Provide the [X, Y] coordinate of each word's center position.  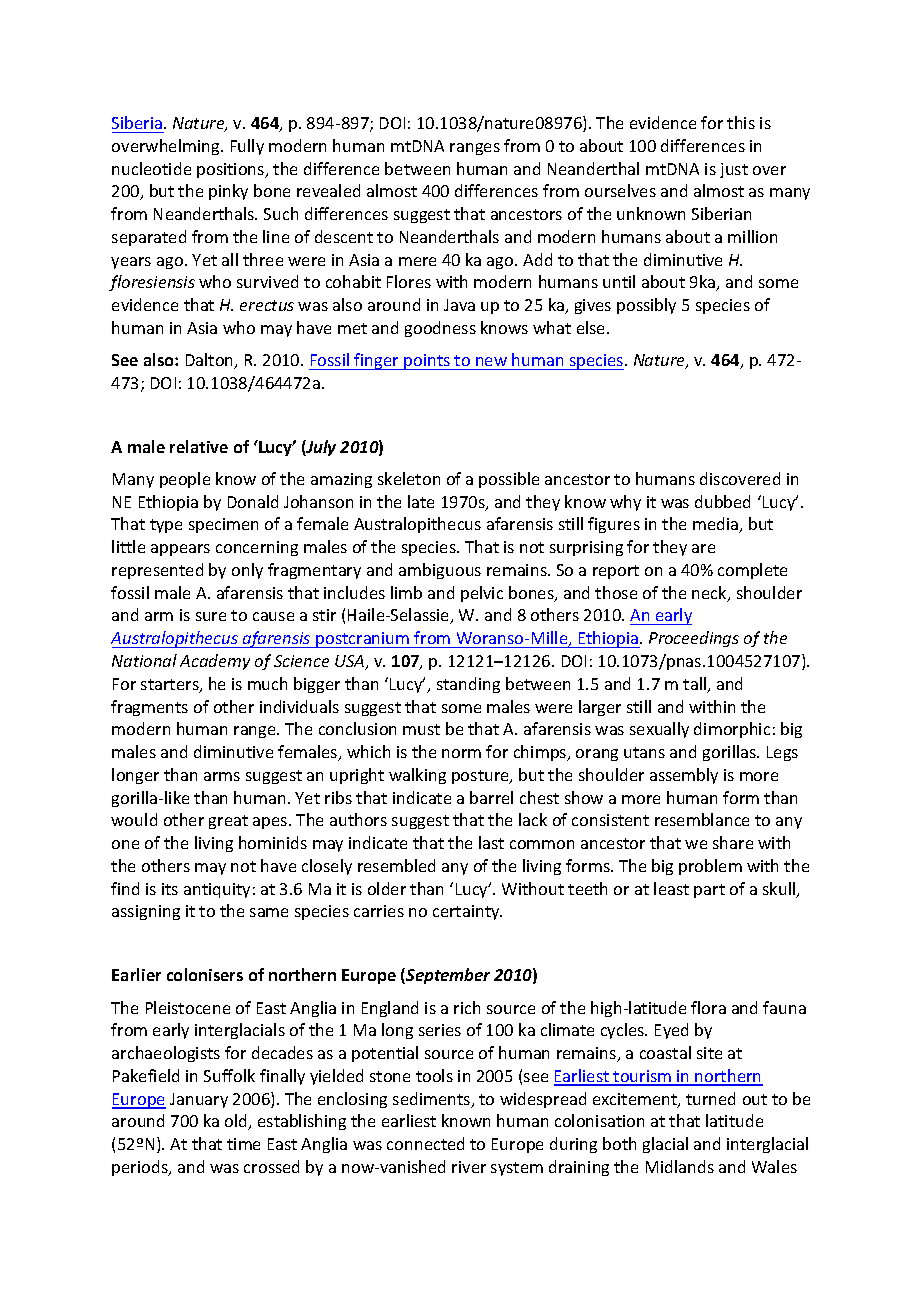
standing [468, 685]
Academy [215, 662]
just [734, 170]
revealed [328, 190]
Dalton [211, 361]
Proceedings [694, 639]
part [709, 891]
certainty [467, 912]
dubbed [722, 501]
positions [232, 170]
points [427, 362]
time [243, 1144]
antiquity [217, 890]
